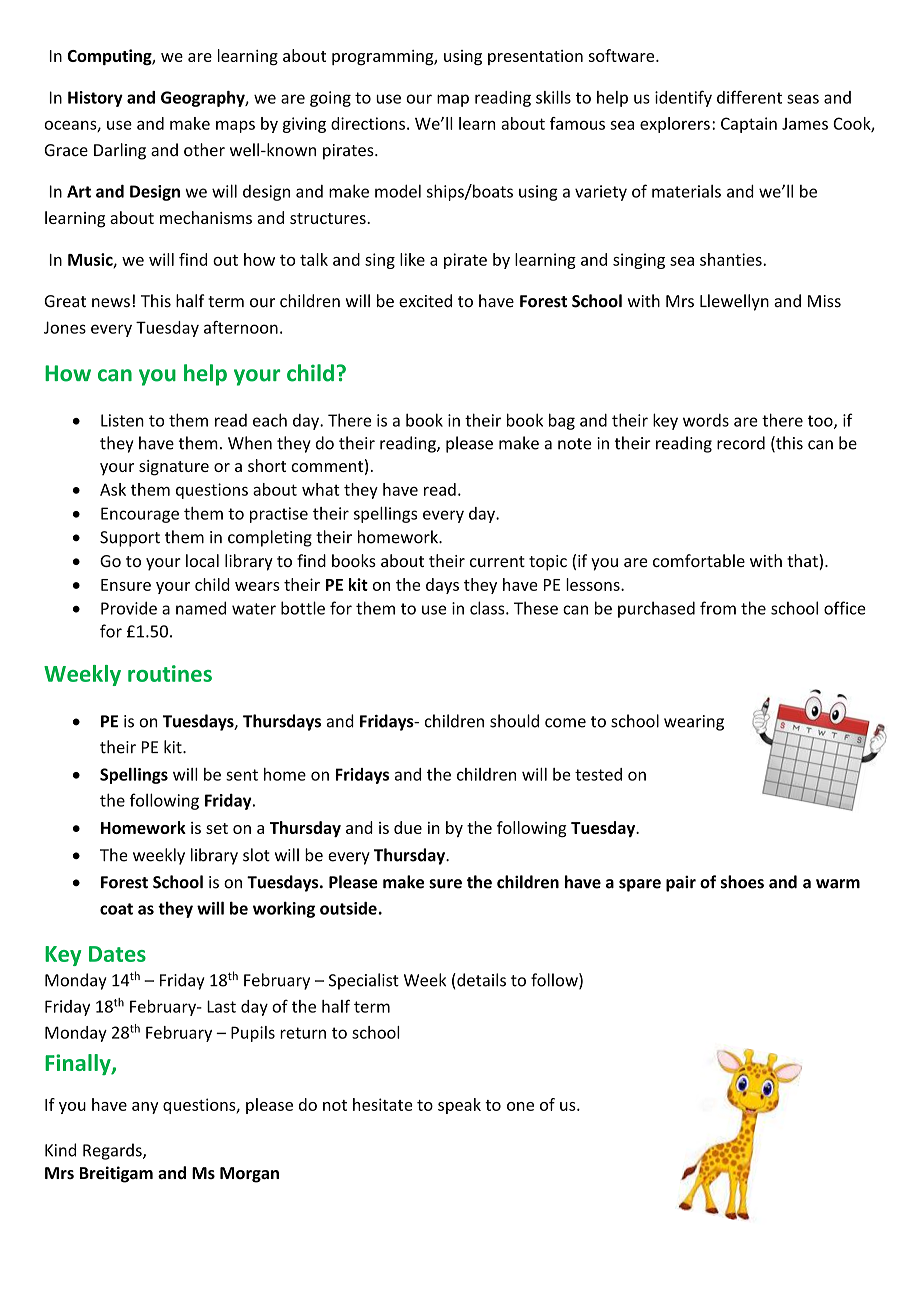  Describe the element at coordinates (95, 99) in the image. I see `History` at that location.
